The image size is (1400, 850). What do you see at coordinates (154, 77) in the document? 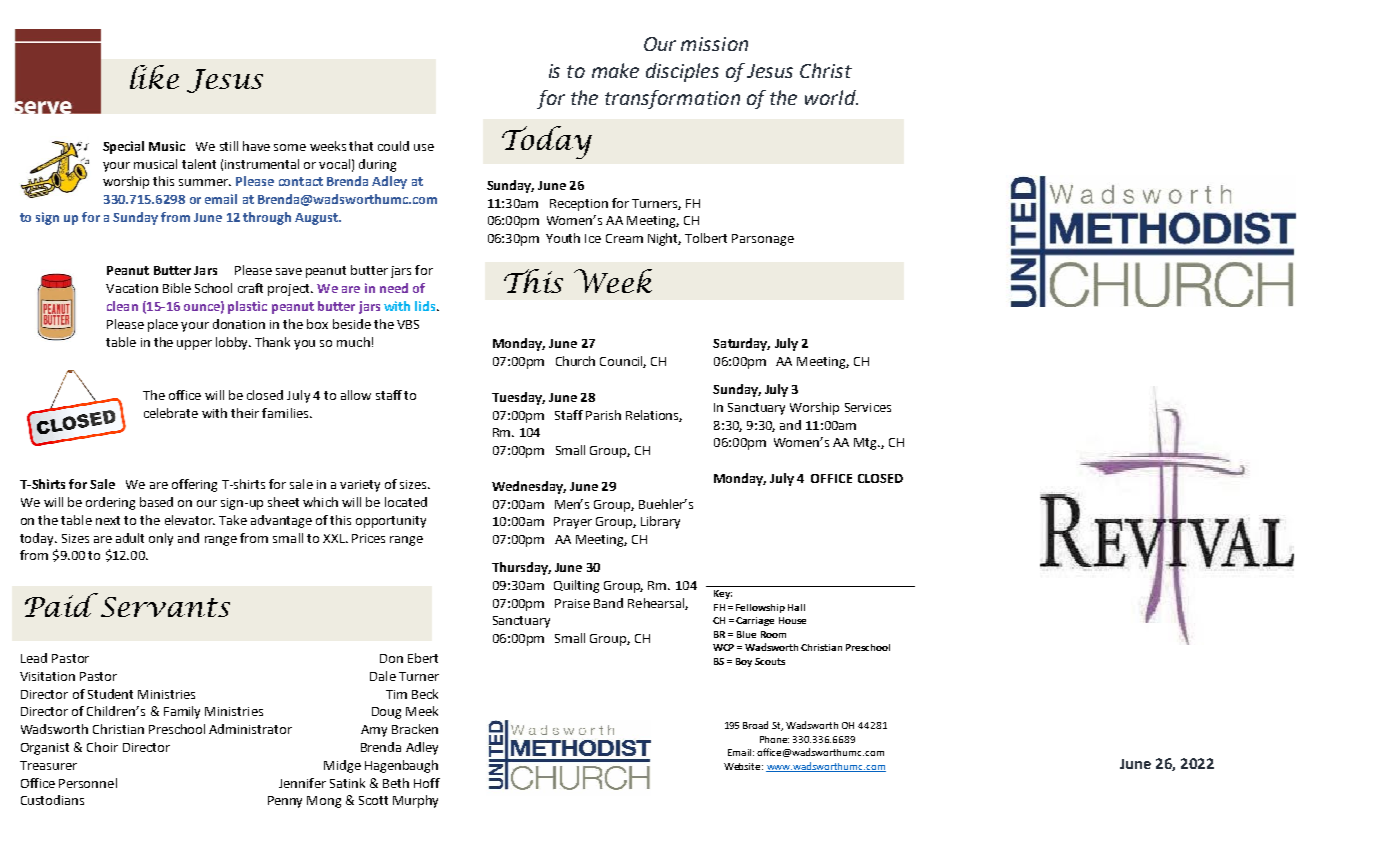
I see `like` at bounding box center [154, 77].
